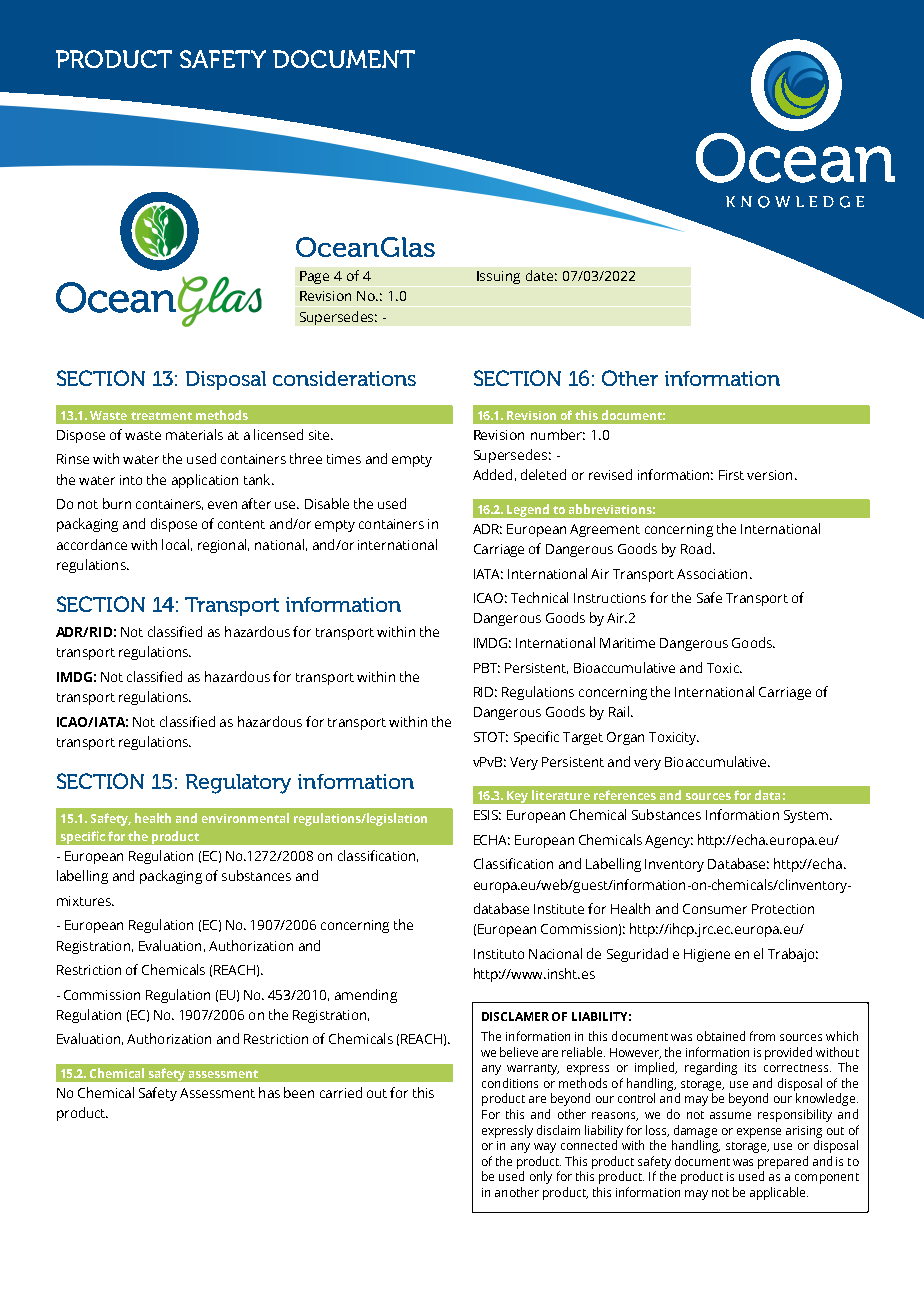 This screenshot has height=1308, width=924. Describe the element at coordinates (314, 277) in the screenshot. I see `Page` at that location.
